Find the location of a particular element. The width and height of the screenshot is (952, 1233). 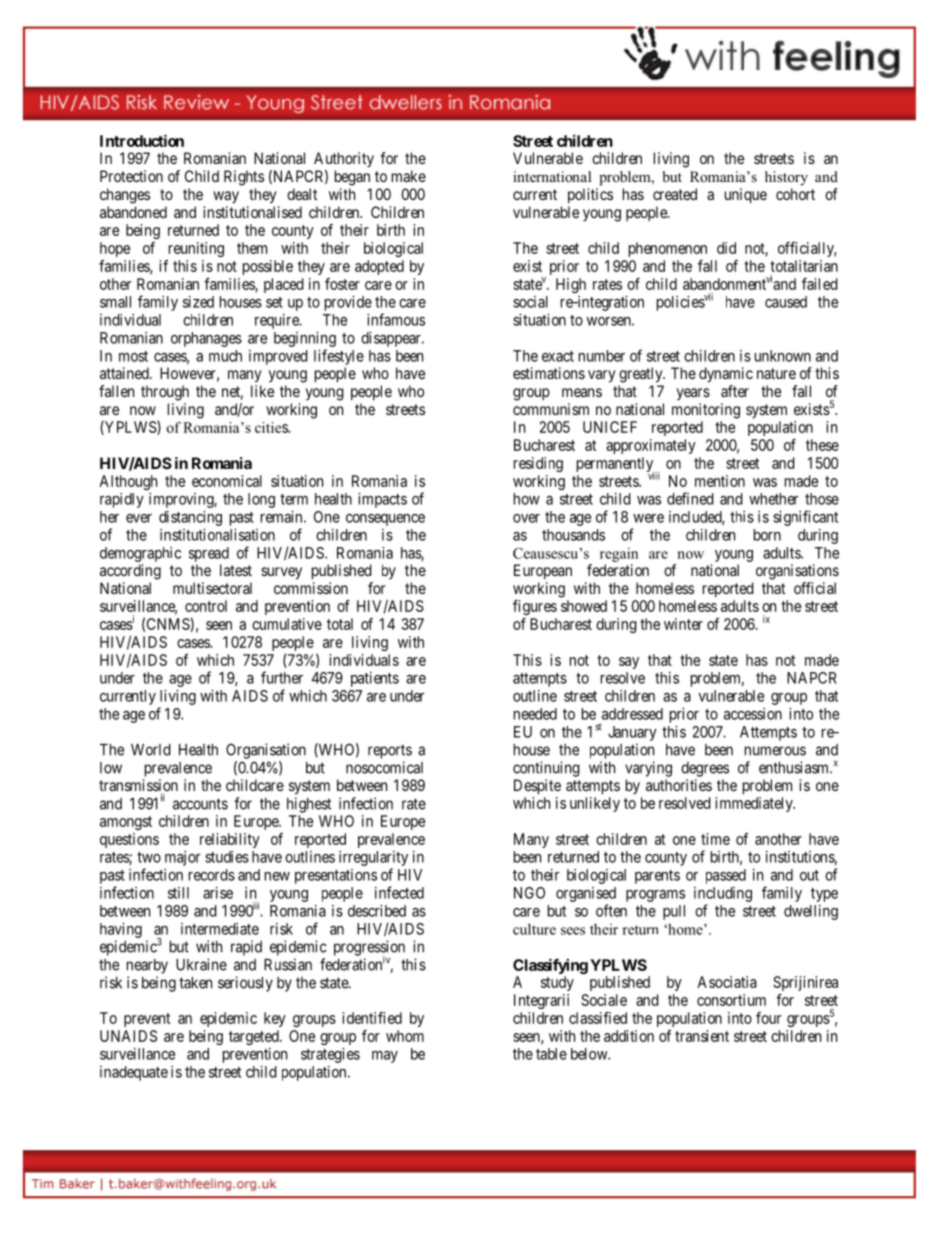

make is located at coordinates (409, 176).
